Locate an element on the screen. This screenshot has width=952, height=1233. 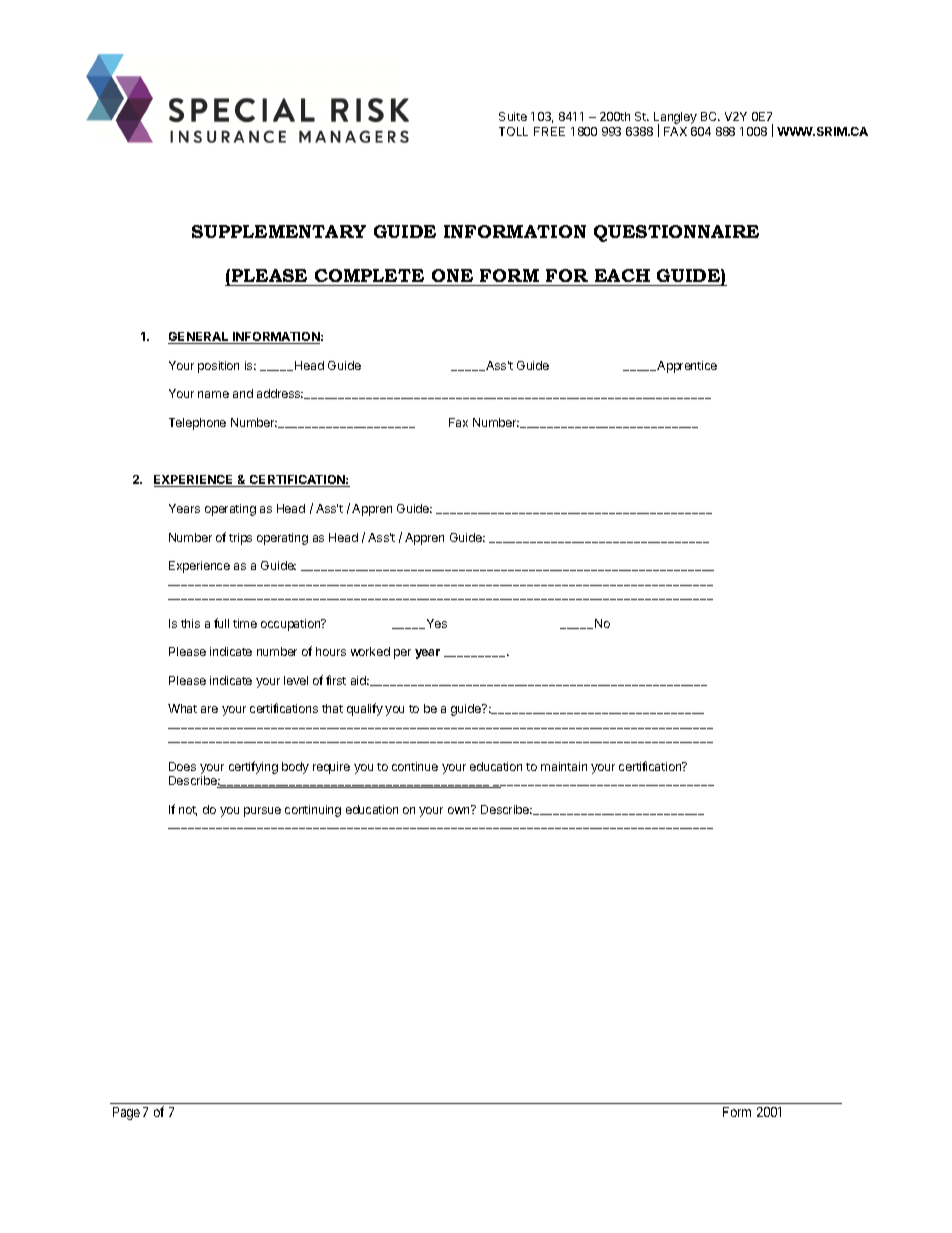
SUPPLEMENTARY is located at coordinates (279, 231).
